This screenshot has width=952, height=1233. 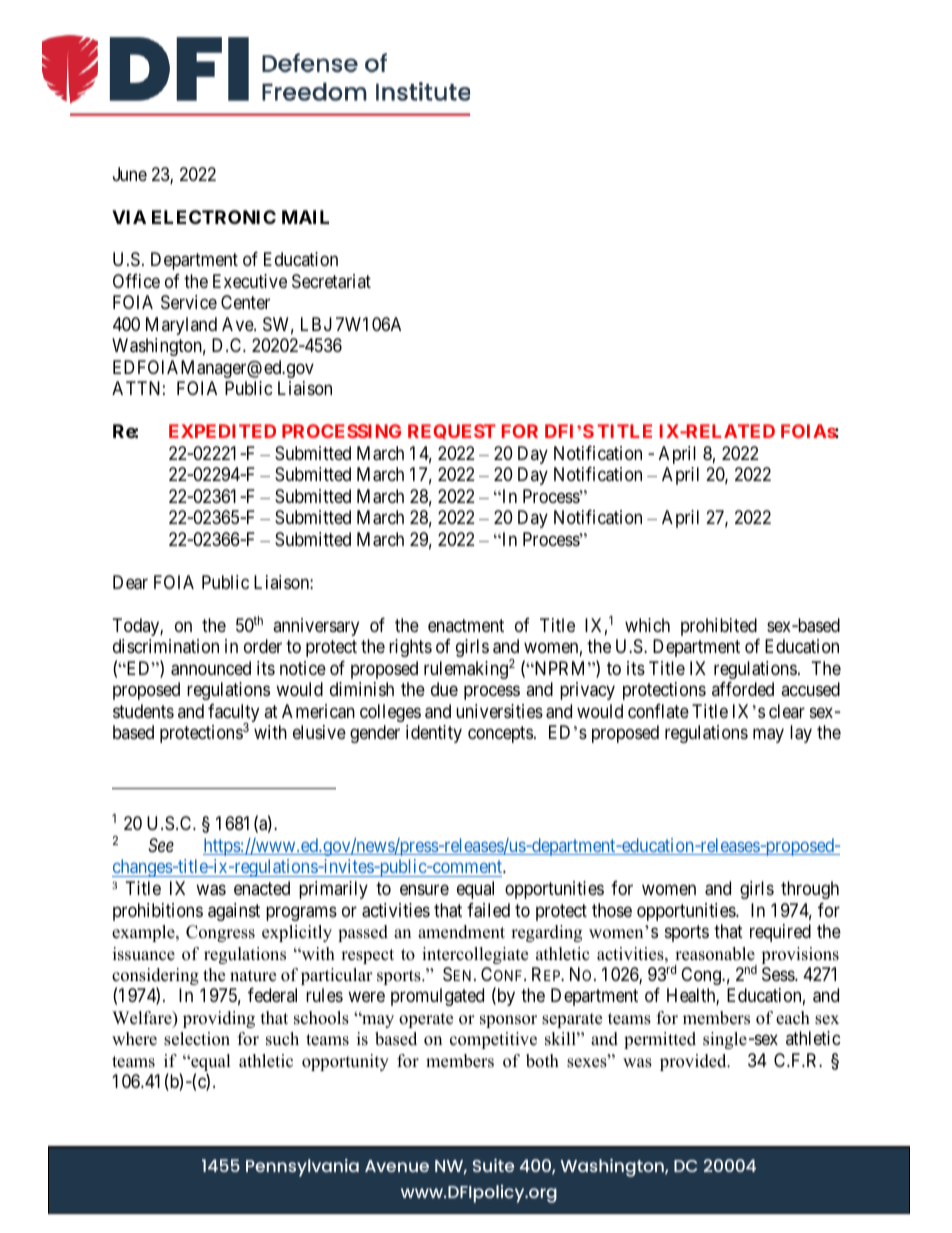 I want to click on announced, so click(x=211, y=668).
